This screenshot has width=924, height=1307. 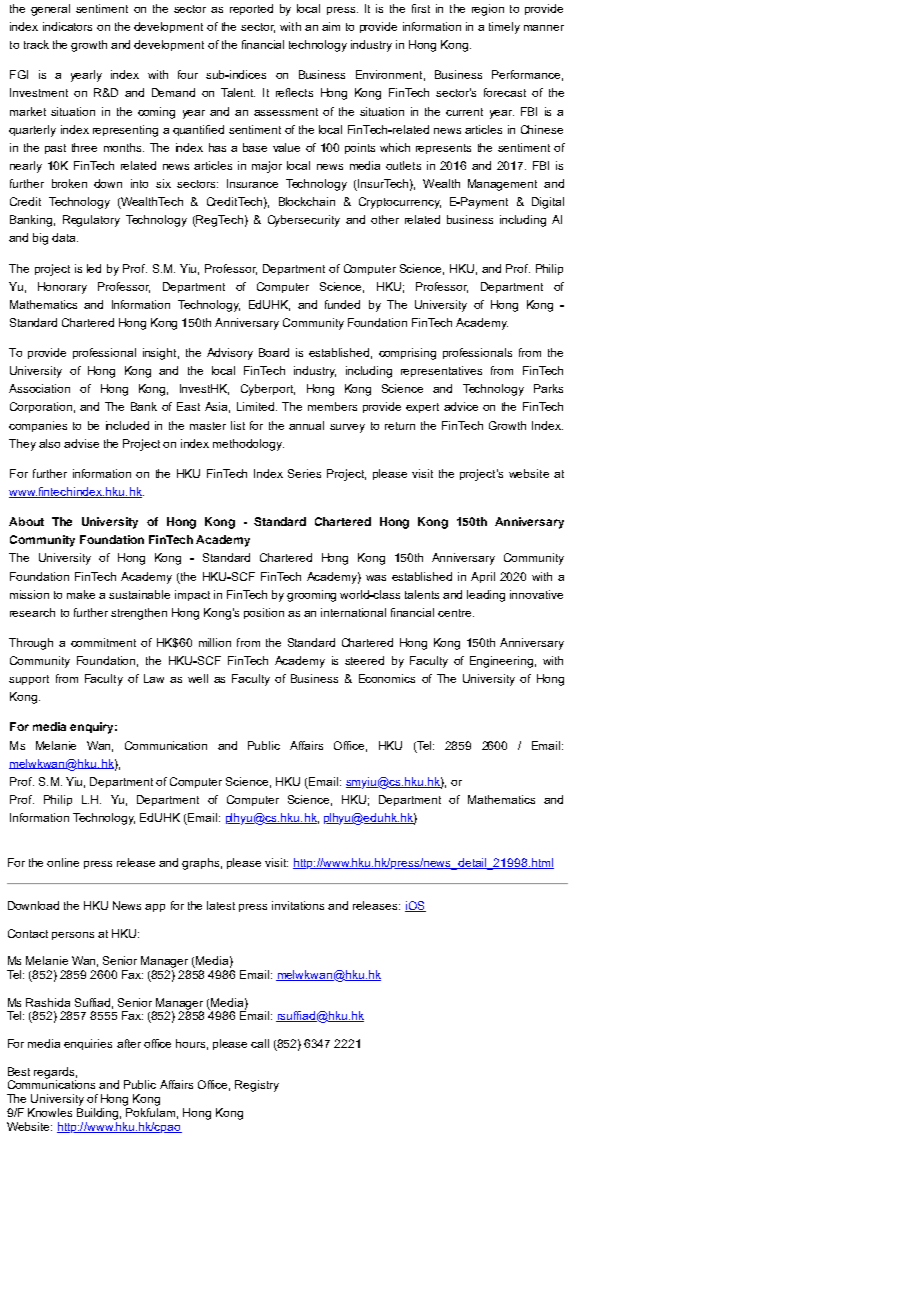 I want to click on support, so click(x=29, y=680).
